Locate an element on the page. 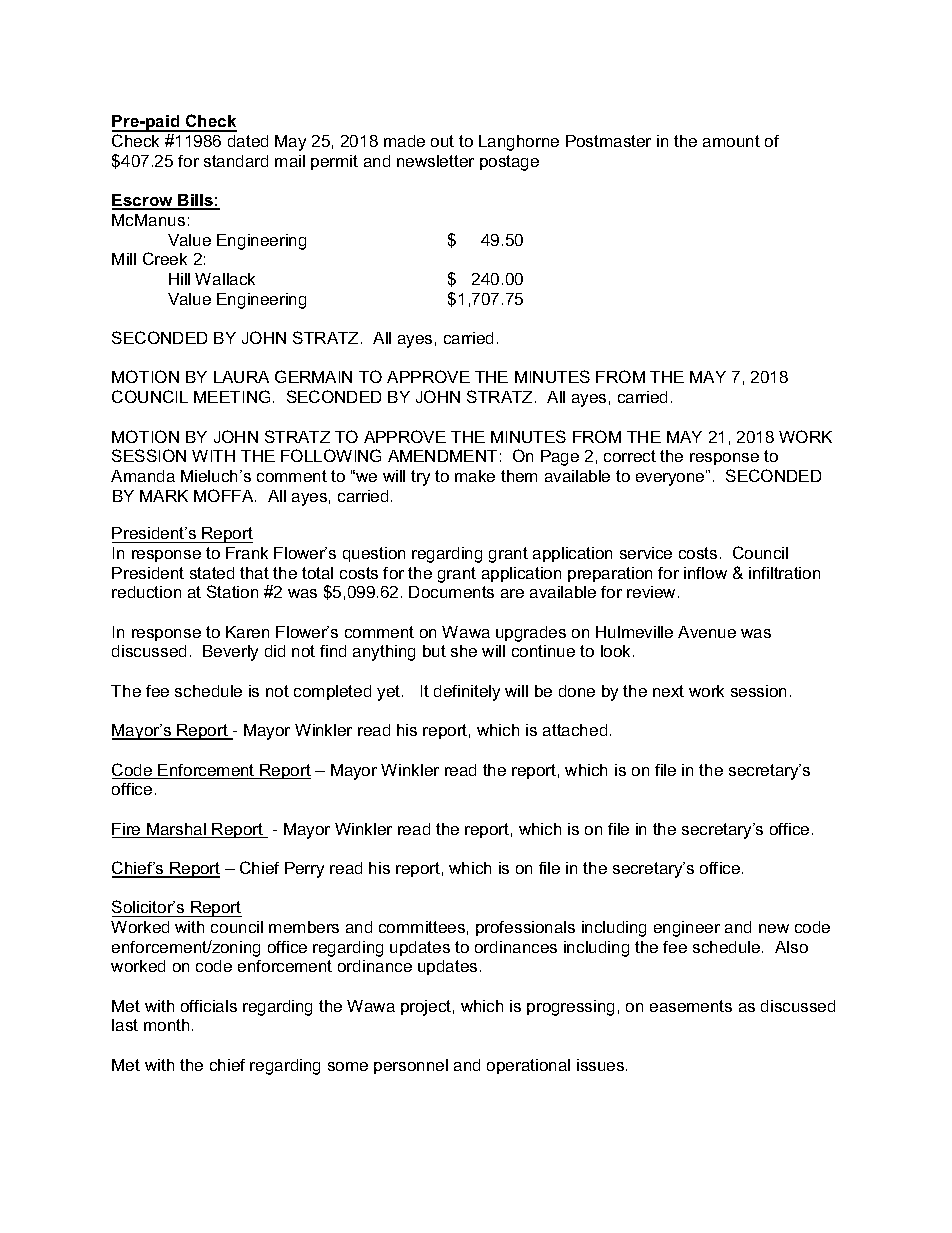 This page has width=952, height=1233. Station is located at coordinates (232, 591).
